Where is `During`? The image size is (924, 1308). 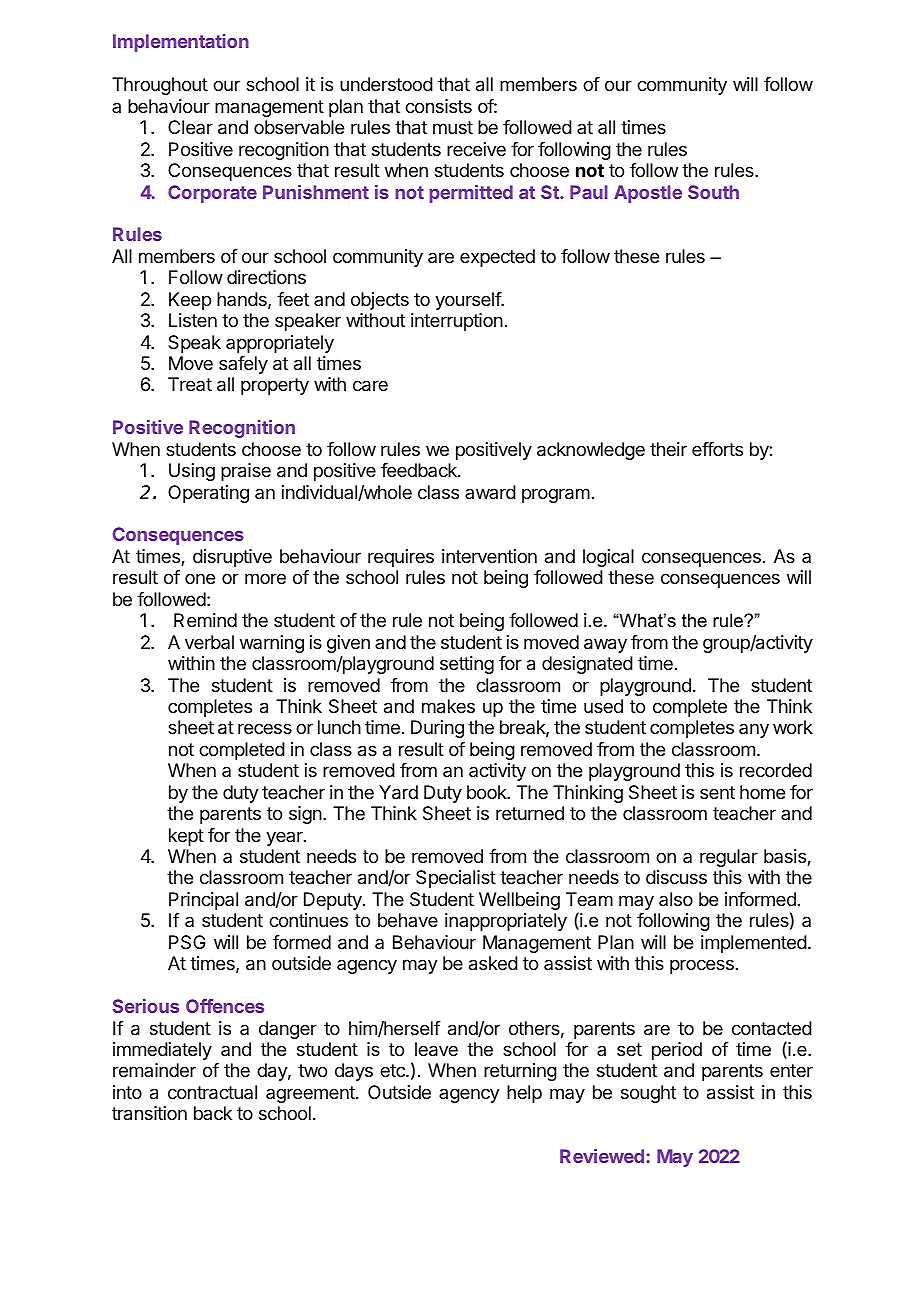
During is located at coordinates (437, 729).
